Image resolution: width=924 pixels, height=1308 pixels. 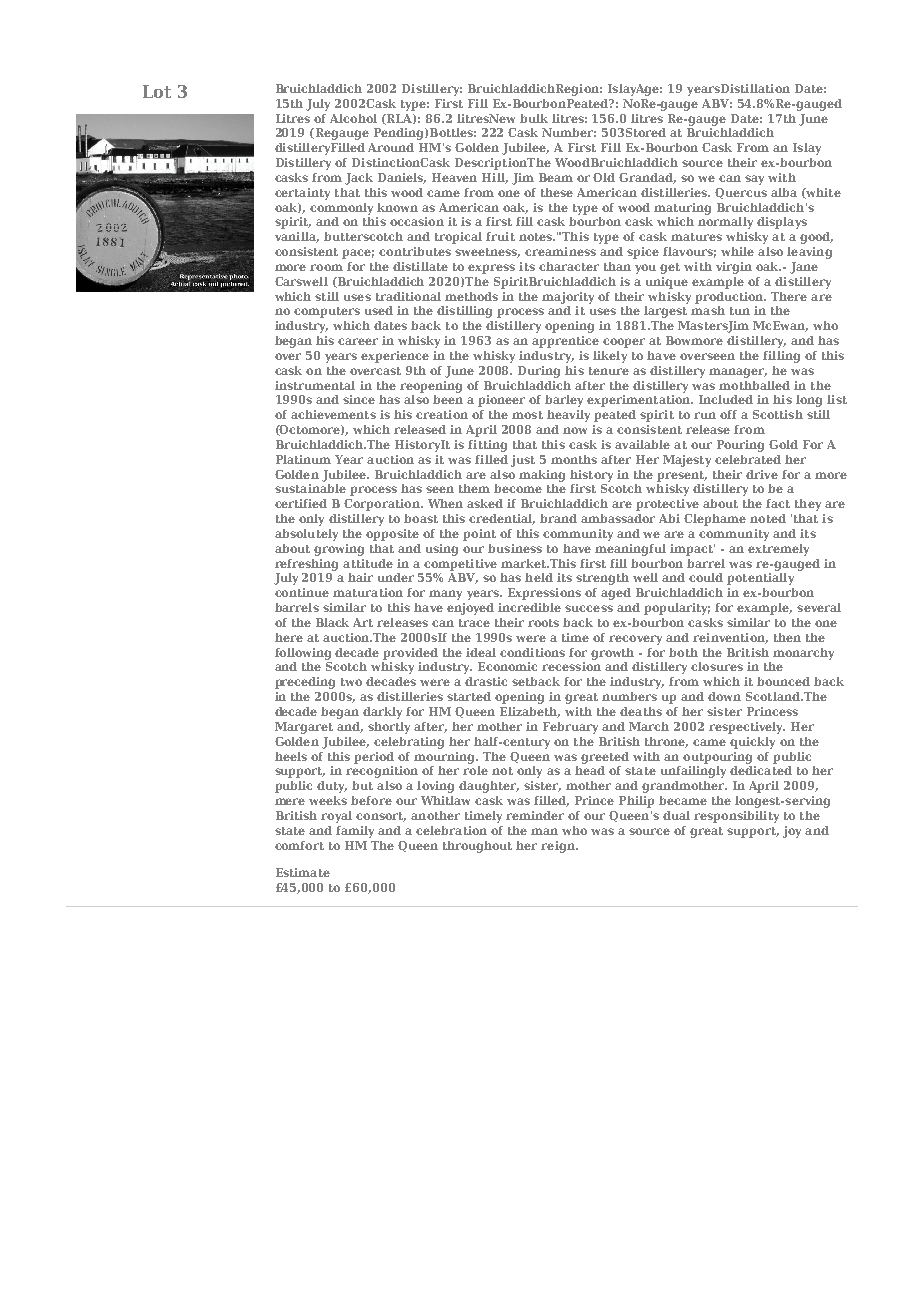 I want to click on computers, so click(x=327, y=312).
